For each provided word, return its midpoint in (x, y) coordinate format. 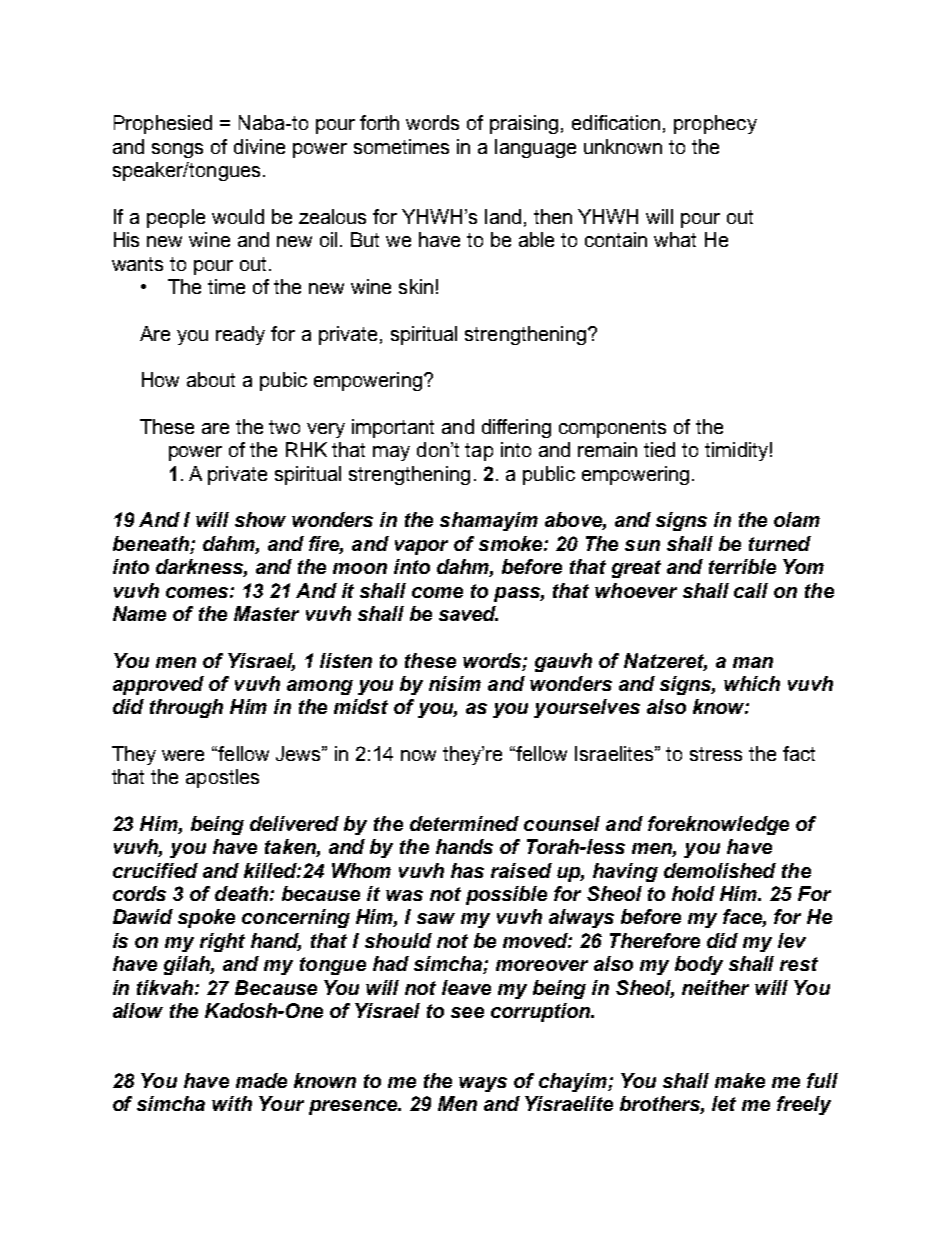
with (232, 1103)
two (284, 427)
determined (464, 823)
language (535, 148)
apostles (222, 778)
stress (716, 754)
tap (479, 452)
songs (177, 150)
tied (659, 449)
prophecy (715, 124)
